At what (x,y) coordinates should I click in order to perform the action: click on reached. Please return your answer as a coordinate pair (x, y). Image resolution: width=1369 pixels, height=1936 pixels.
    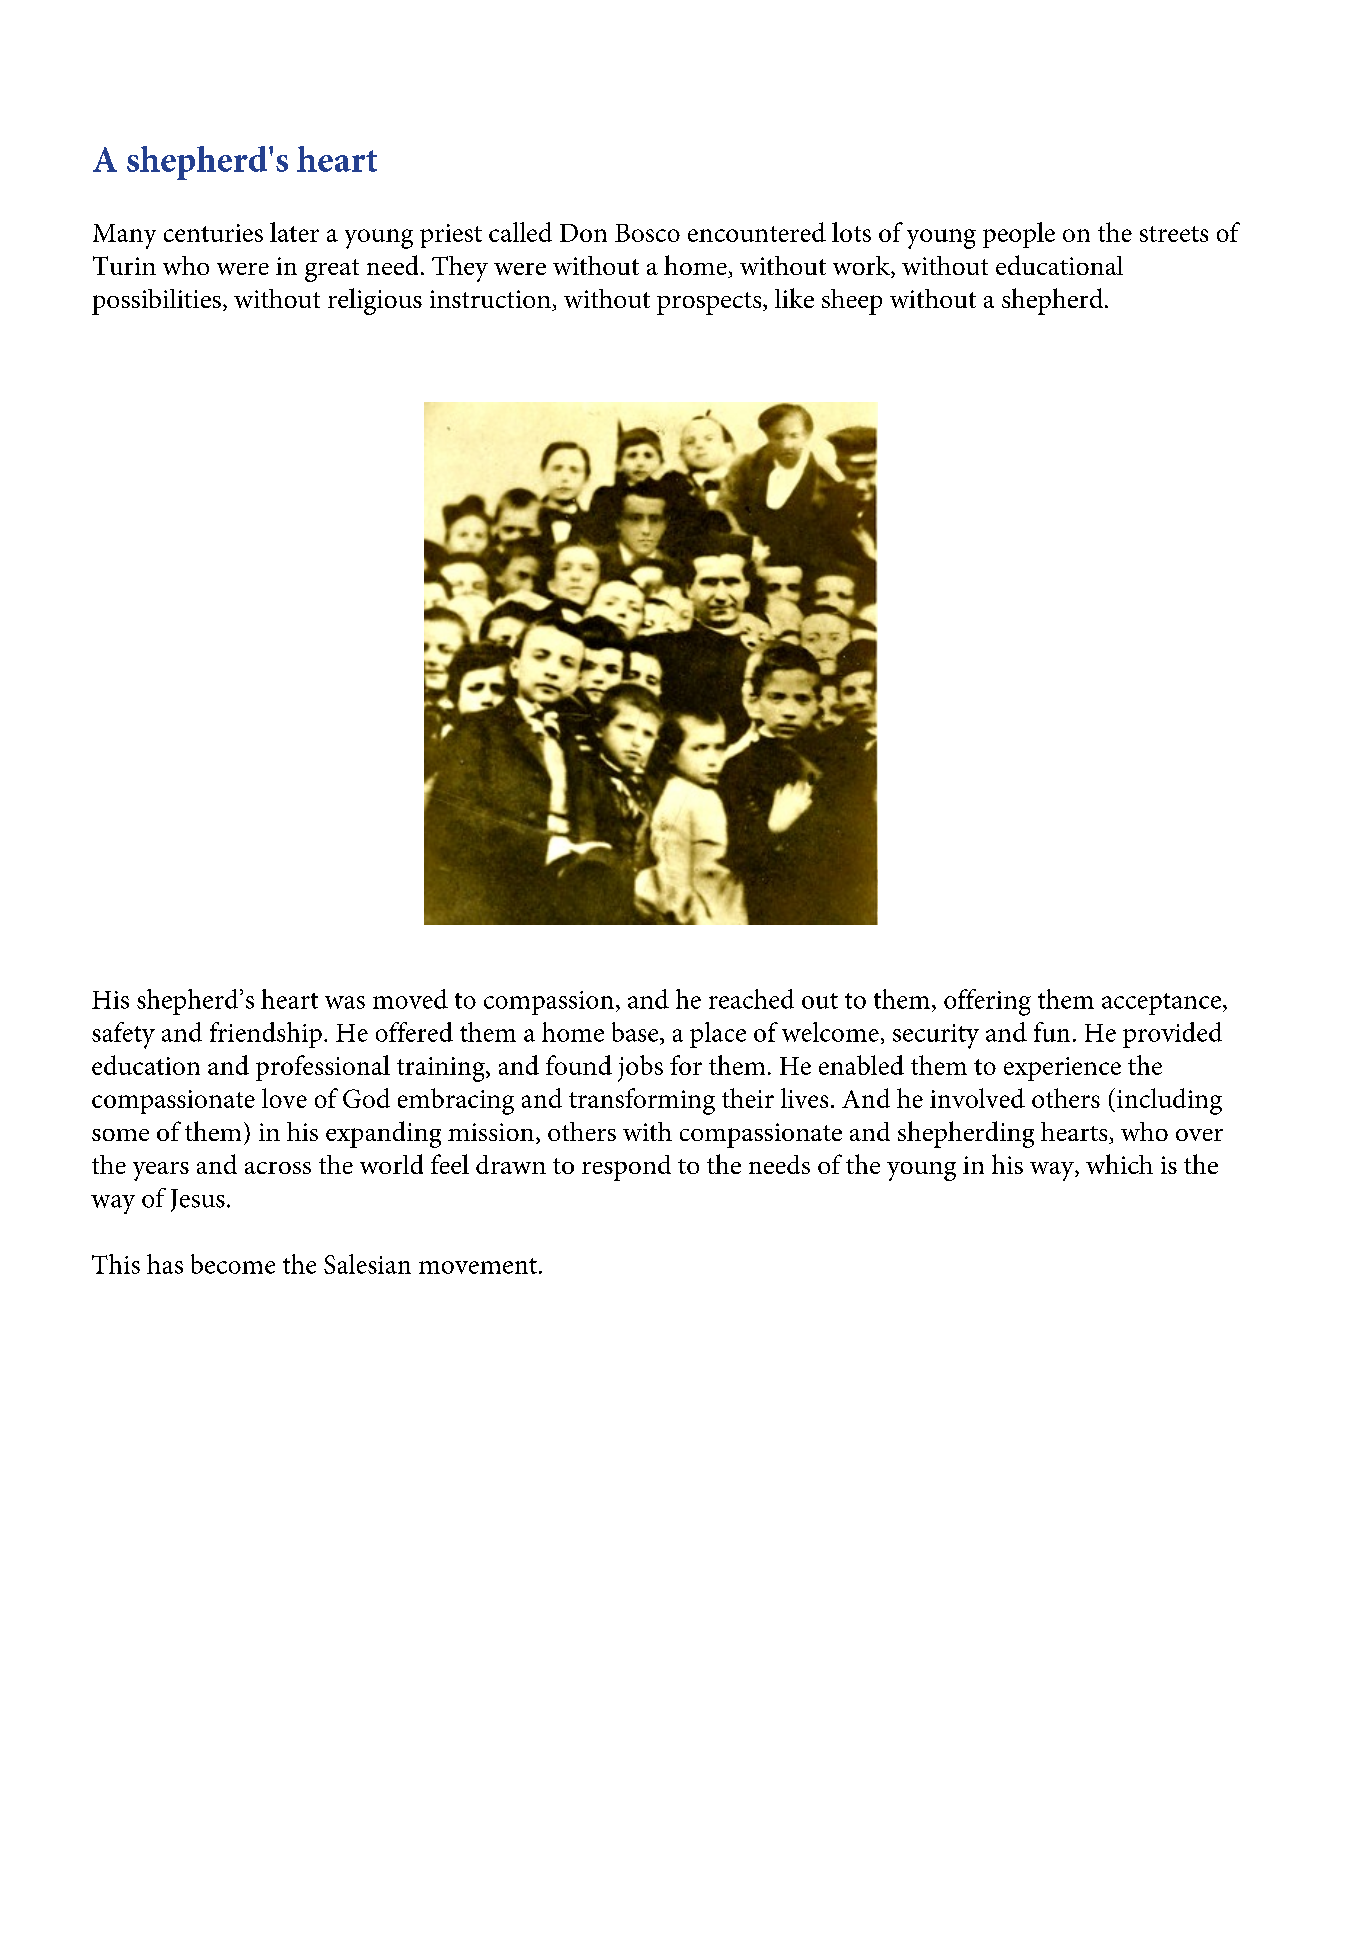
    Looking at the image, I should click on (751, 999).
